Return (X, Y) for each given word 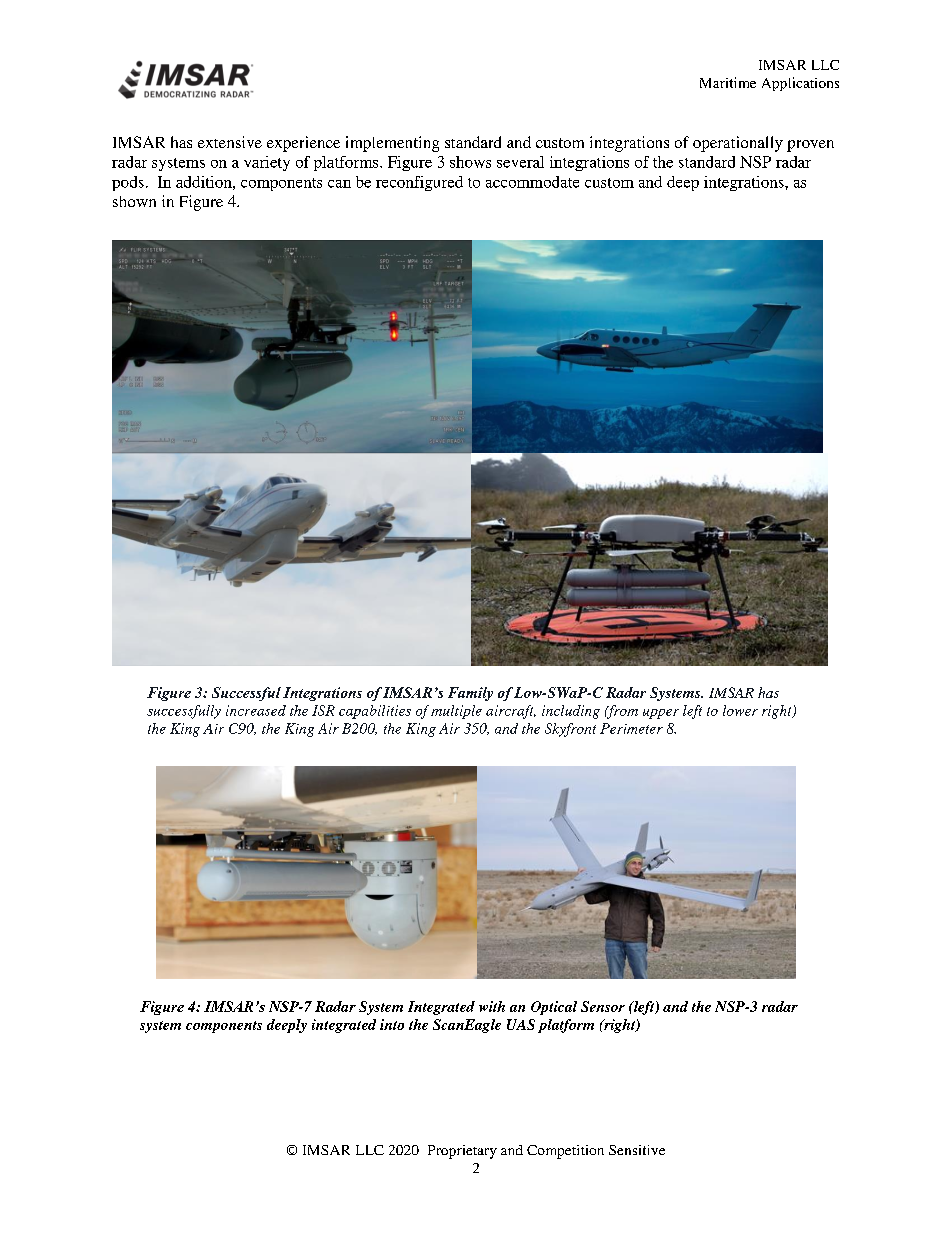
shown (134, 201)
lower (740, 710)
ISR (323, 710)
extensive (230, 142)
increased (256, 710)
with (492, 1006)
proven (810, 146)
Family (470, 694)
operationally (738, 144)
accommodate (532, 182)
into (392, 1024)
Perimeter (631, 728)
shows (470, 162)
